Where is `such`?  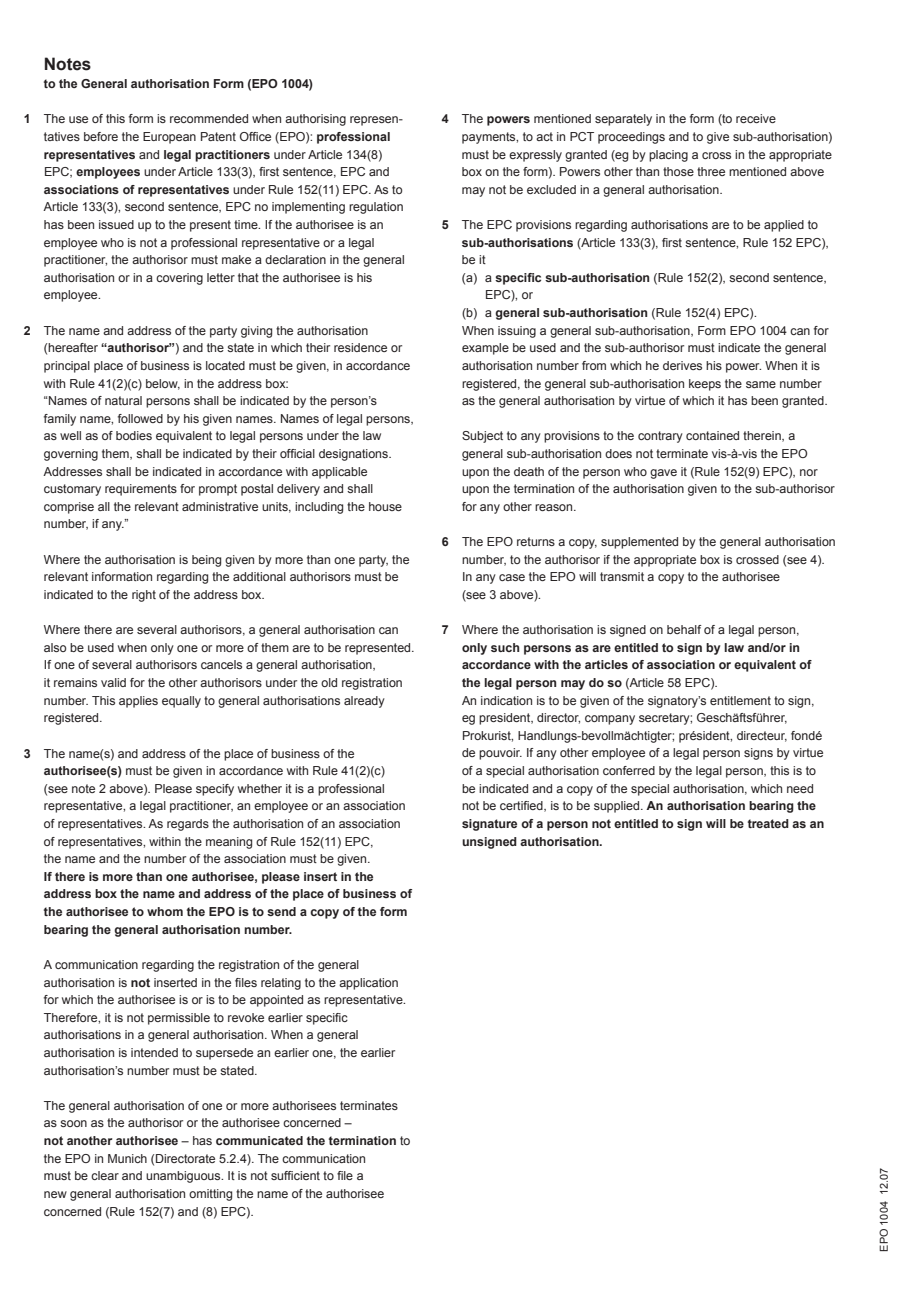
such is located at coordinates (505, 647).
